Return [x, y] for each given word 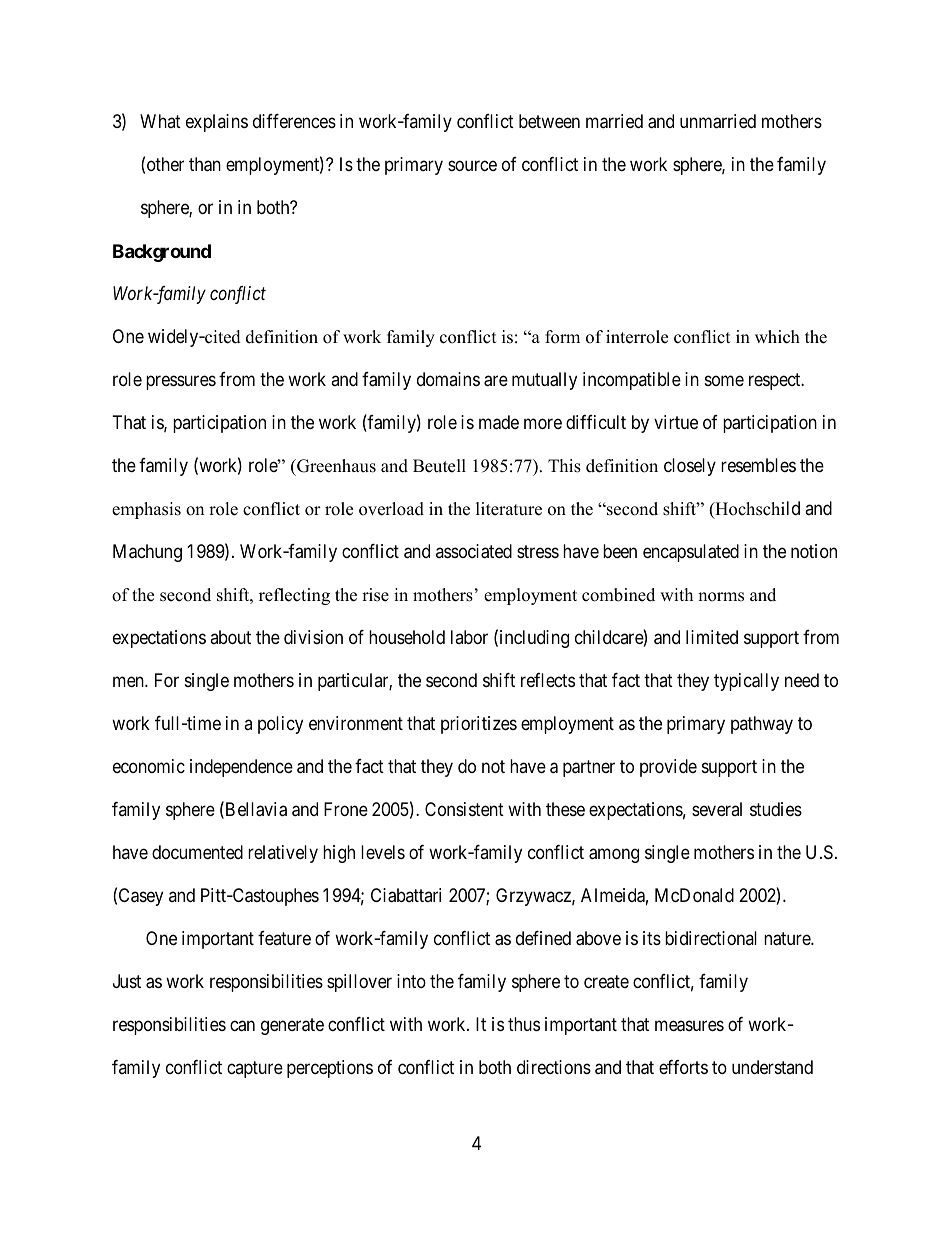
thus [524, 1024]
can [242, 1026]
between [549, 121]
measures [689, 1026]
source [472, 166]
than [205, 164]
